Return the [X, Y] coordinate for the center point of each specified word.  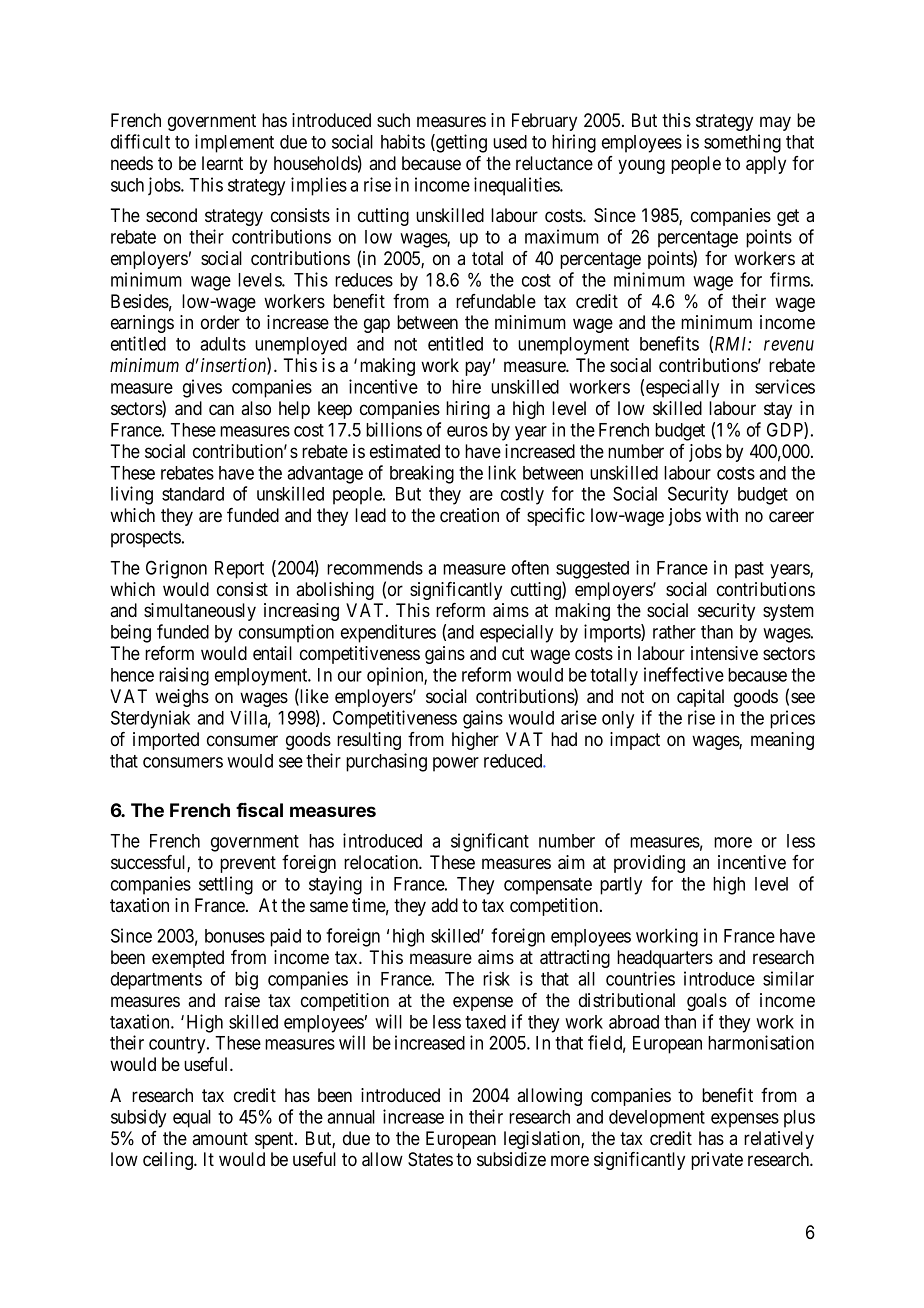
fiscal [259, 810]
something [742, 143]
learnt [222, 163]
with [722, 515]
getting [460, 143]
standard [193, 494]
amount [220, 1139]
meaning [782, 741]
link [502, 472]
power [456, 764]
